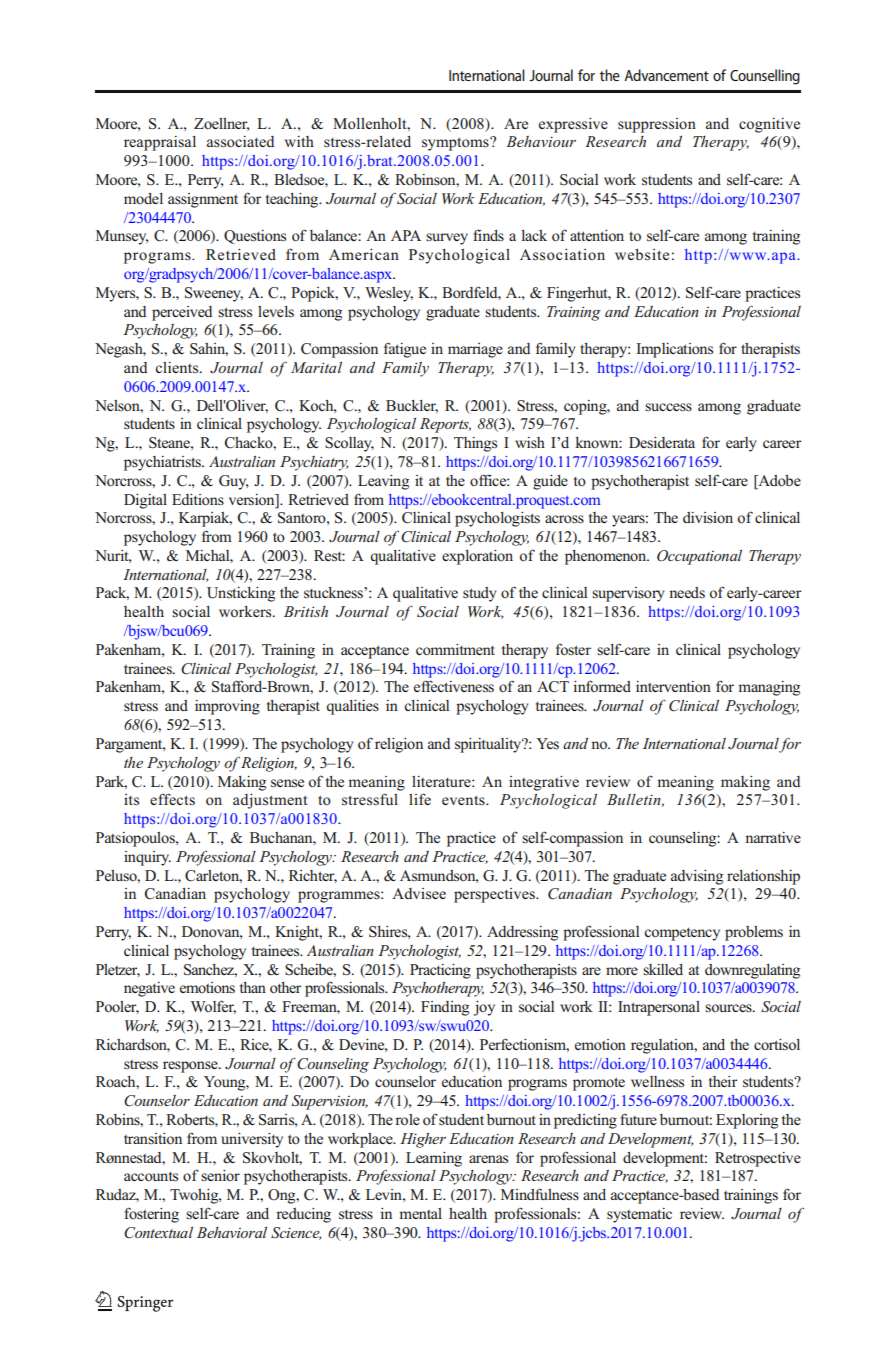  I want to click on Editions, so click(198, 500).
